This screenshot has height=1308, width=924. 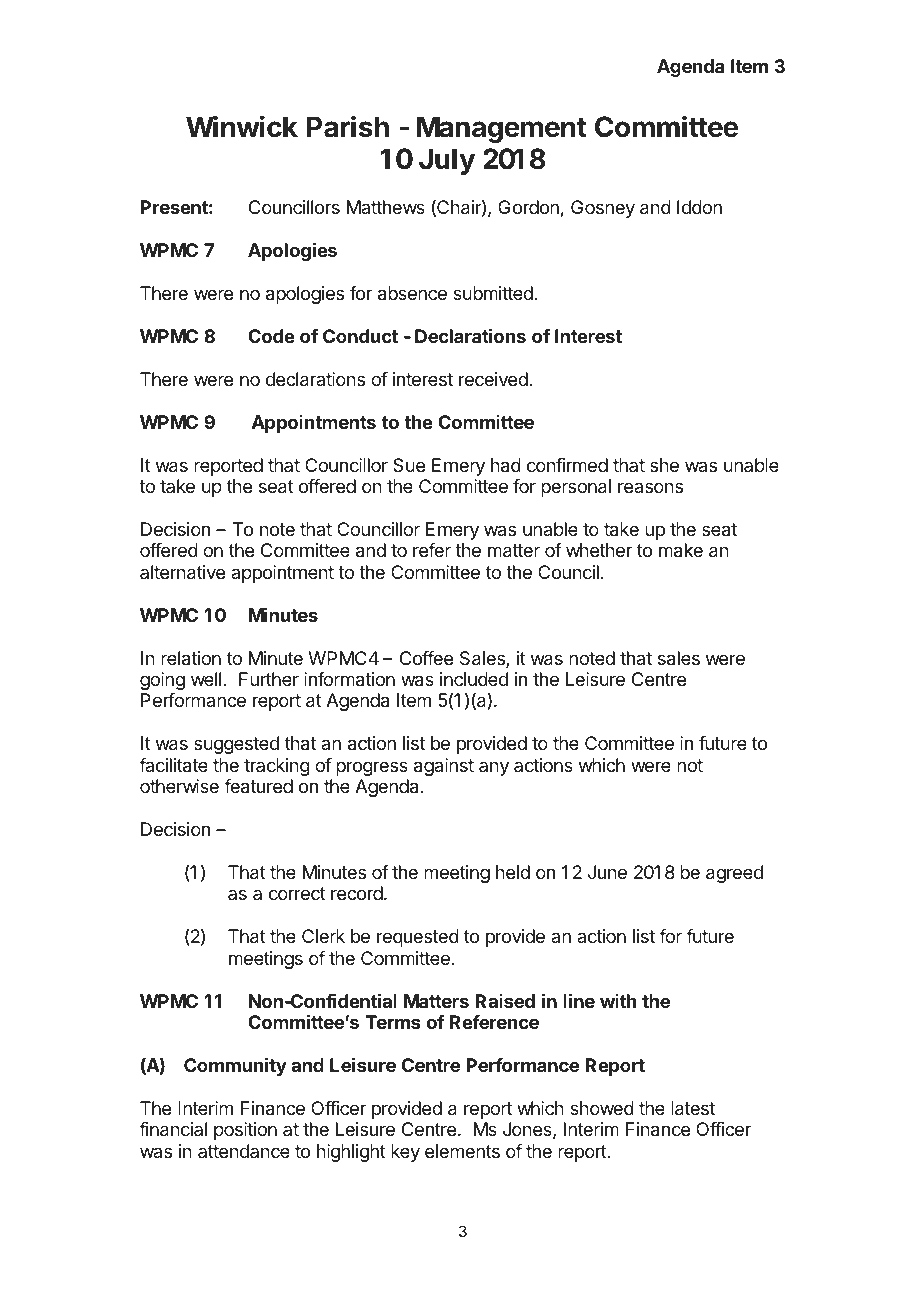 What do you see at coordinates (245, 1131) in the screenshot?
I see `position` at bounding box center [245, 1131].
